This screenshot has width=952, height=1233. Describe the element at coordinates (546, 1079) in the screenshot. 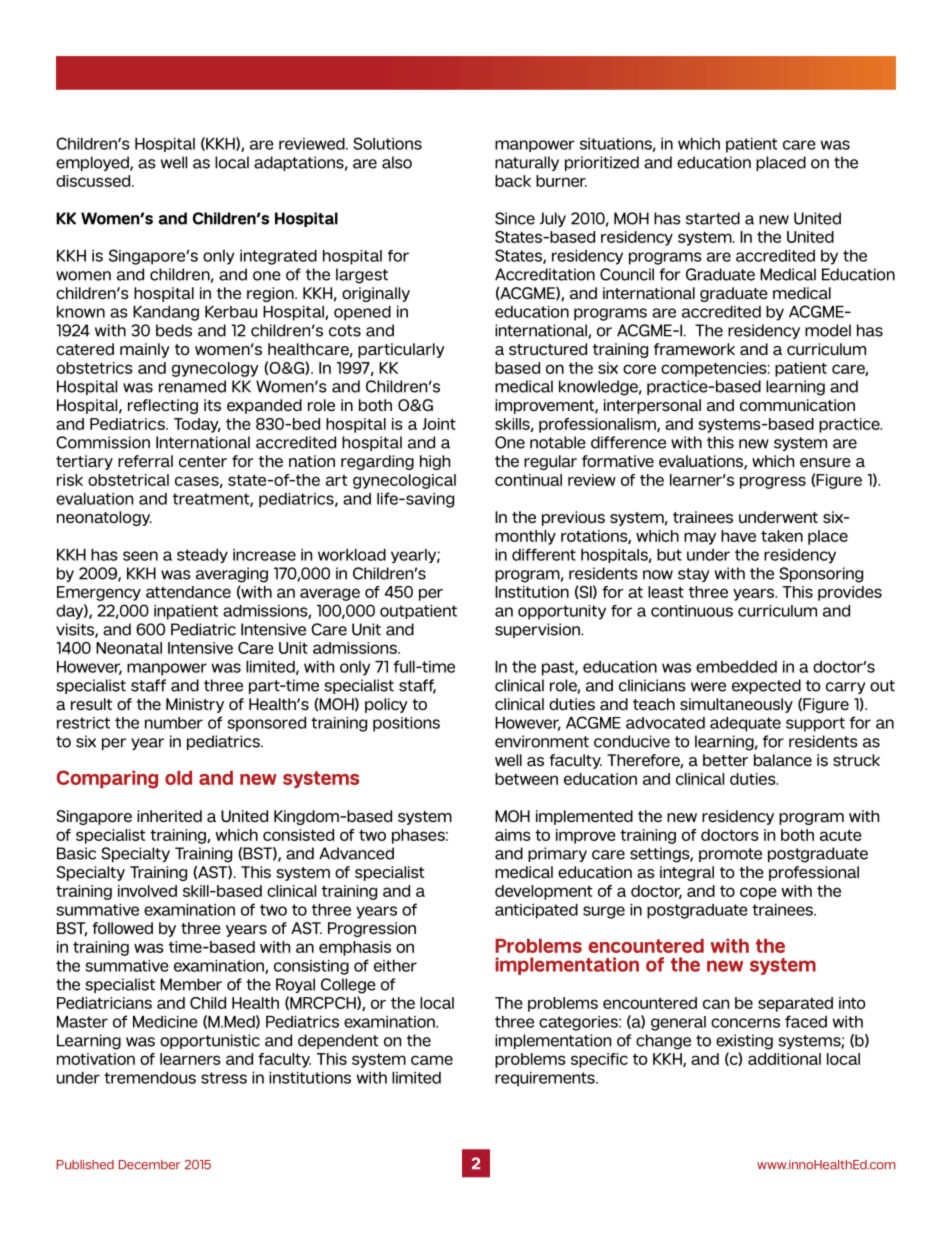

I see `requirements` at that location.
